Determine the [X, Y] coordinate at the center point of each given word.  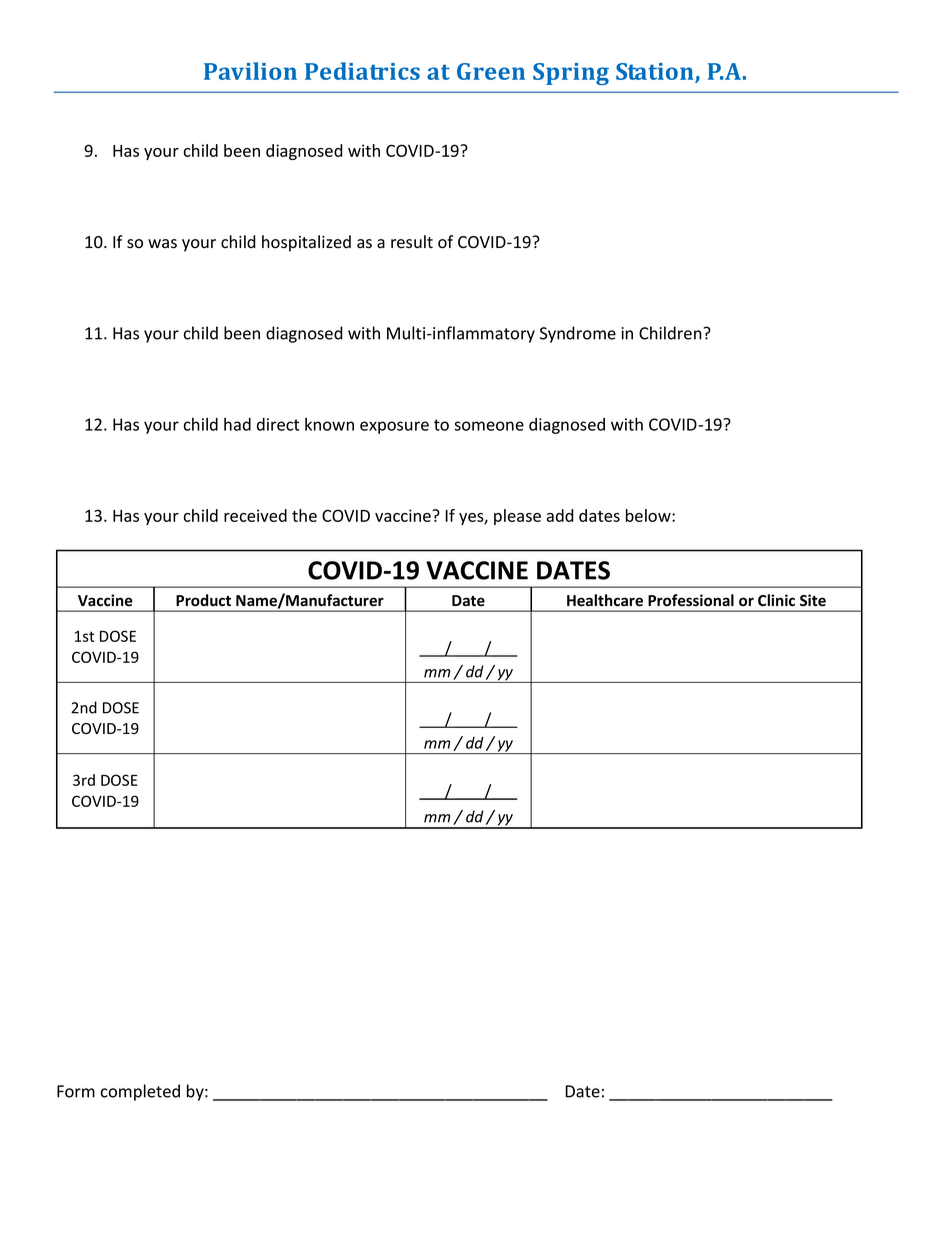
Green [491, 71]
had [237, 424]
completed [140, 1092]
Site [813, 600]
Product [203, 600]
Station [656, 72]
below [649, 515]
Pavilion [250, 71]
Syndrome [578, 334]
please [517, 517]
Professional [691, 600]
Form [76, 1091]
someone [489, 426]
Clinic [776, 600]
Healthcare [605, 600]
